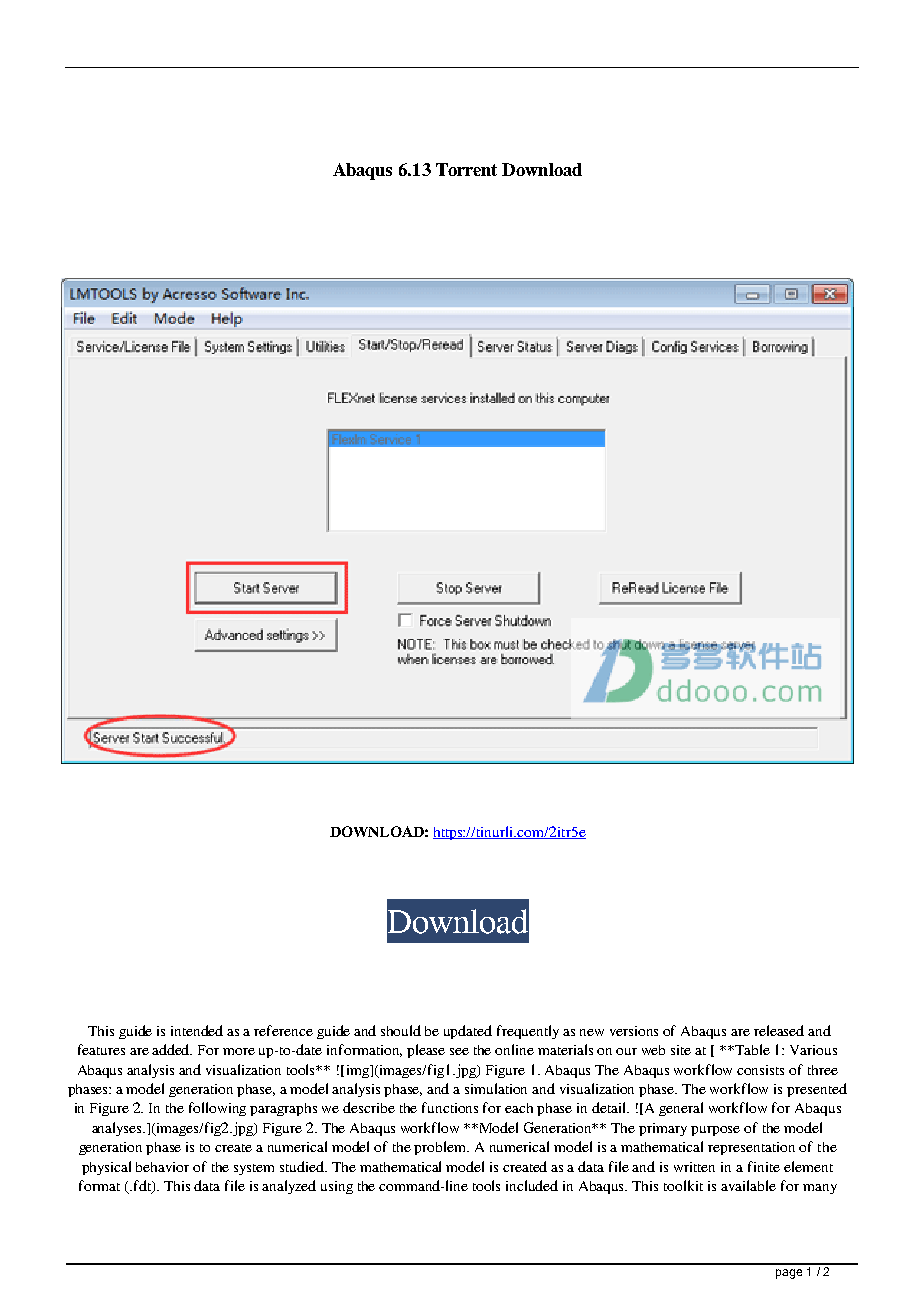 The height and width of the document is (1308, 924). What do you see at coordinates (779, 1030) in the document?
I see `released` at bounding box center [779, 1030].
